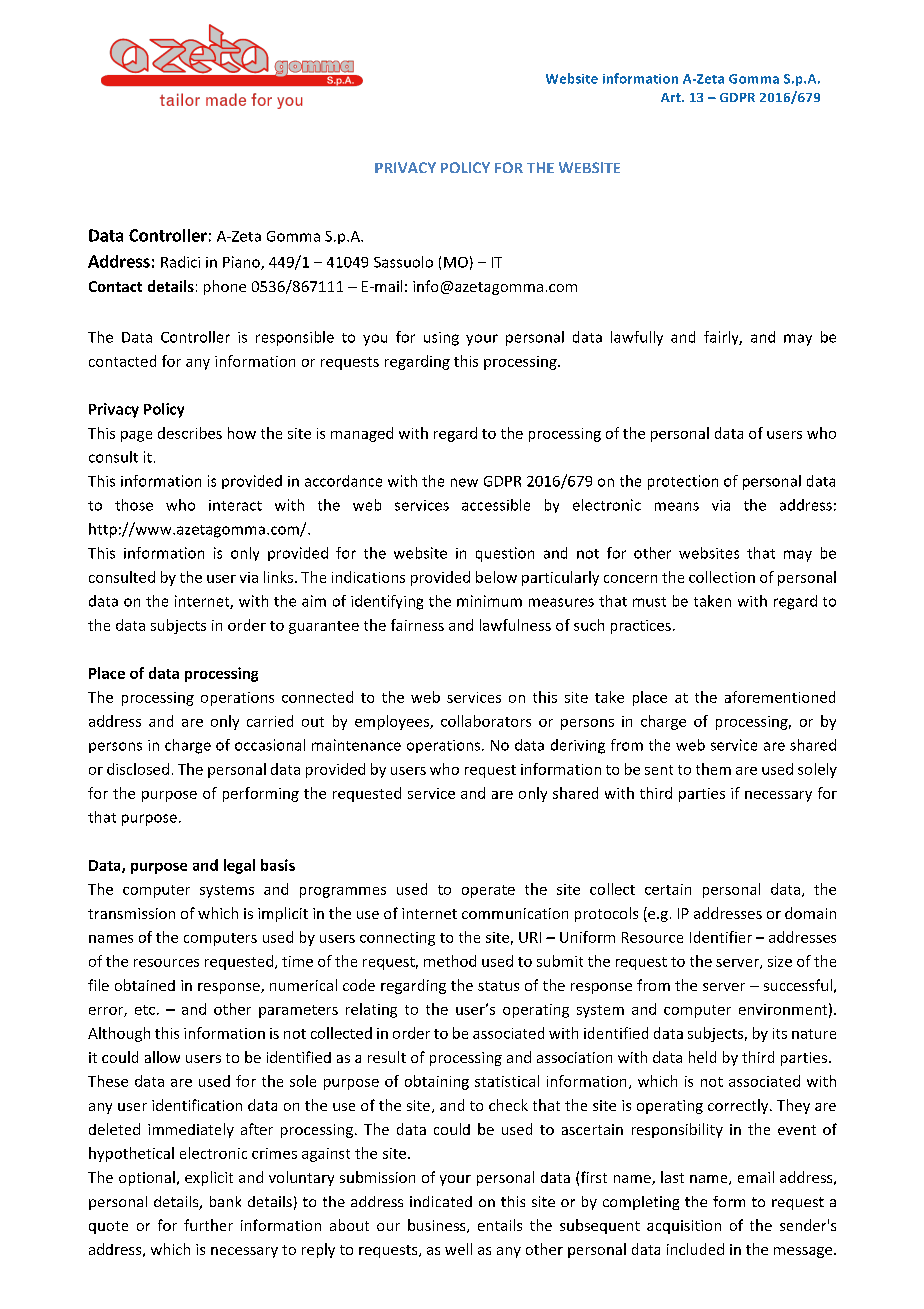 This image has width=924, height=1309. I want to click on collaborators, so click(486, 721).
